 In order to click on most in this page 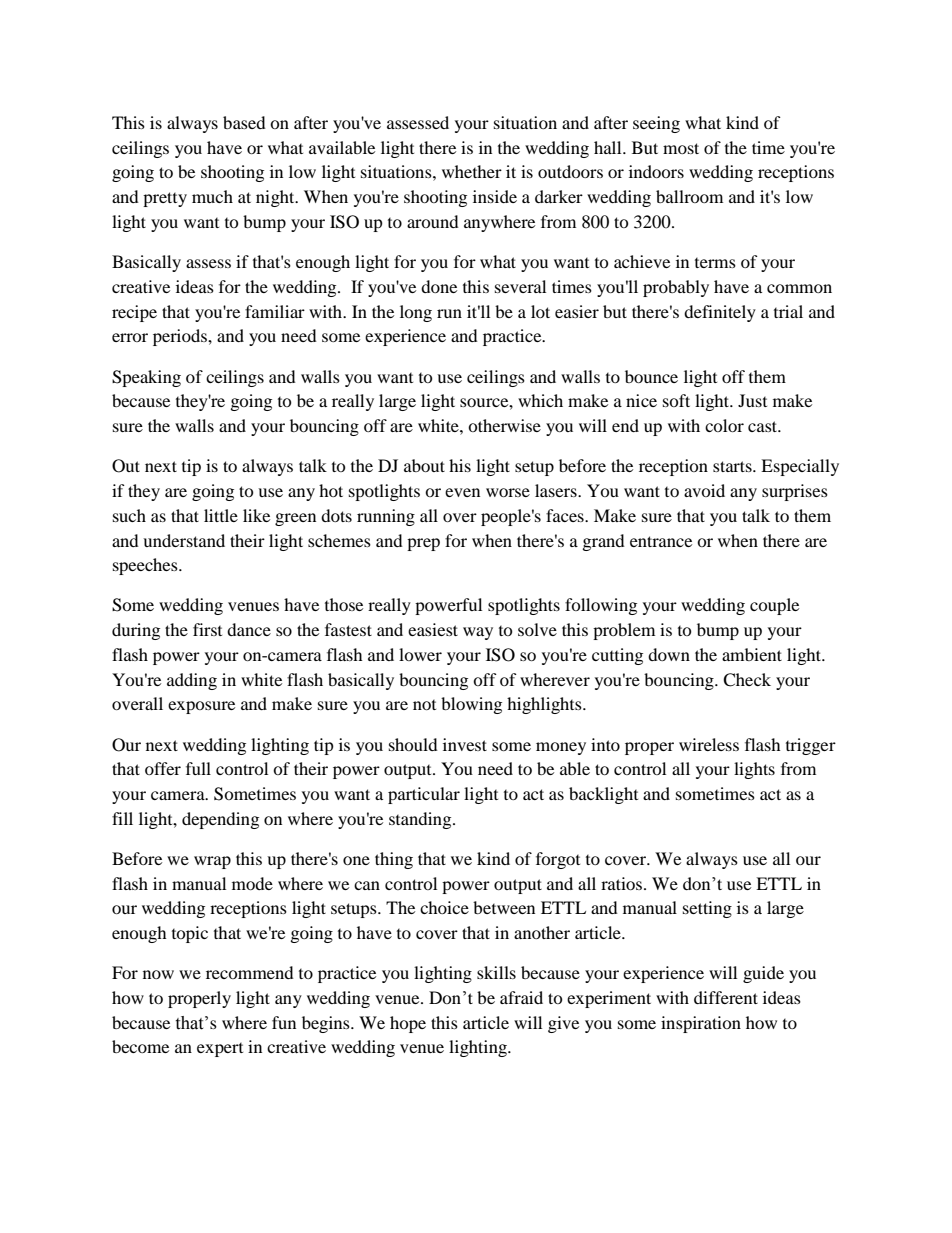, I will do `click(681, 148)`.
